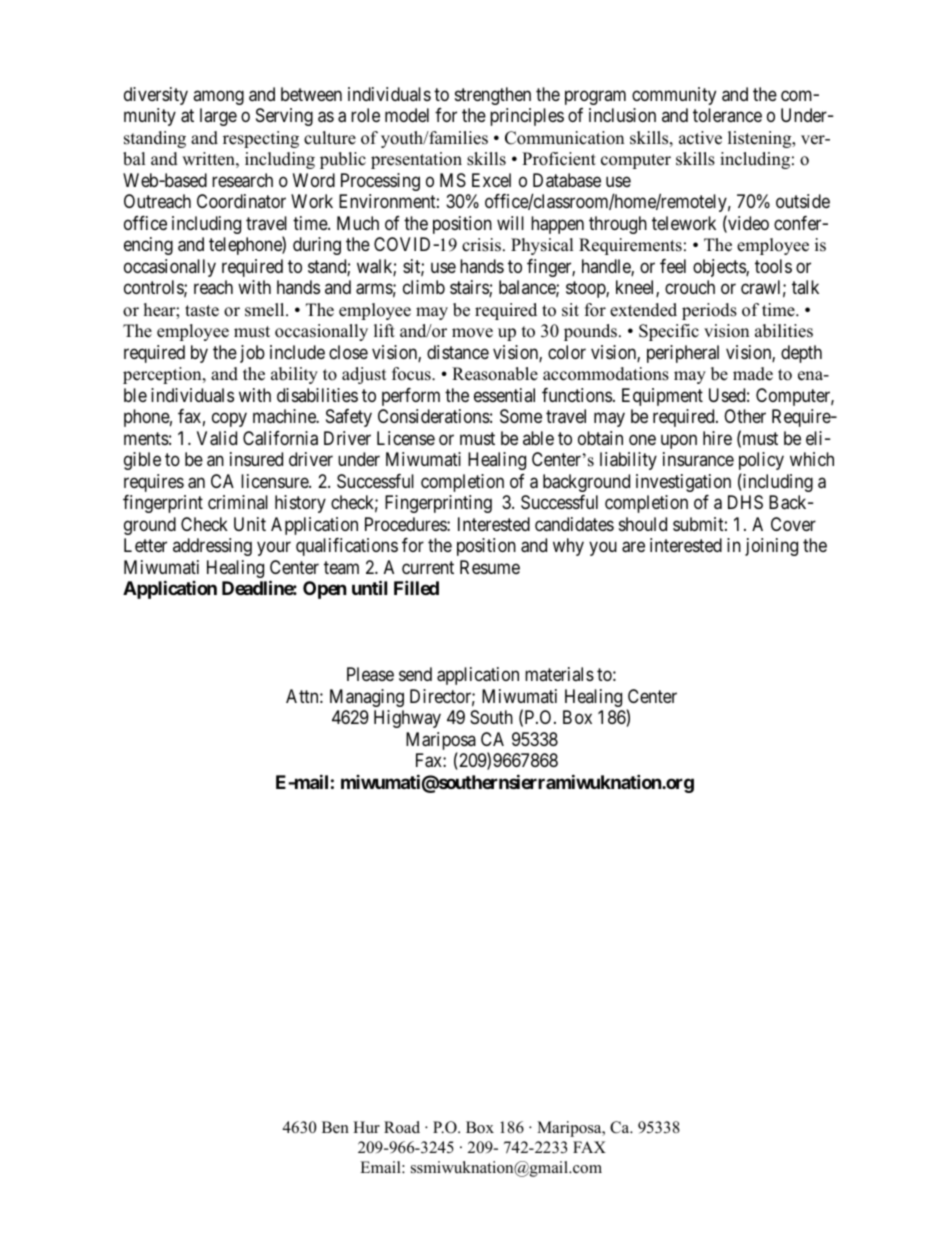  What do you see at coordinates (218, 117) in the page?
I see `large` at bounding box center [218, 117].
